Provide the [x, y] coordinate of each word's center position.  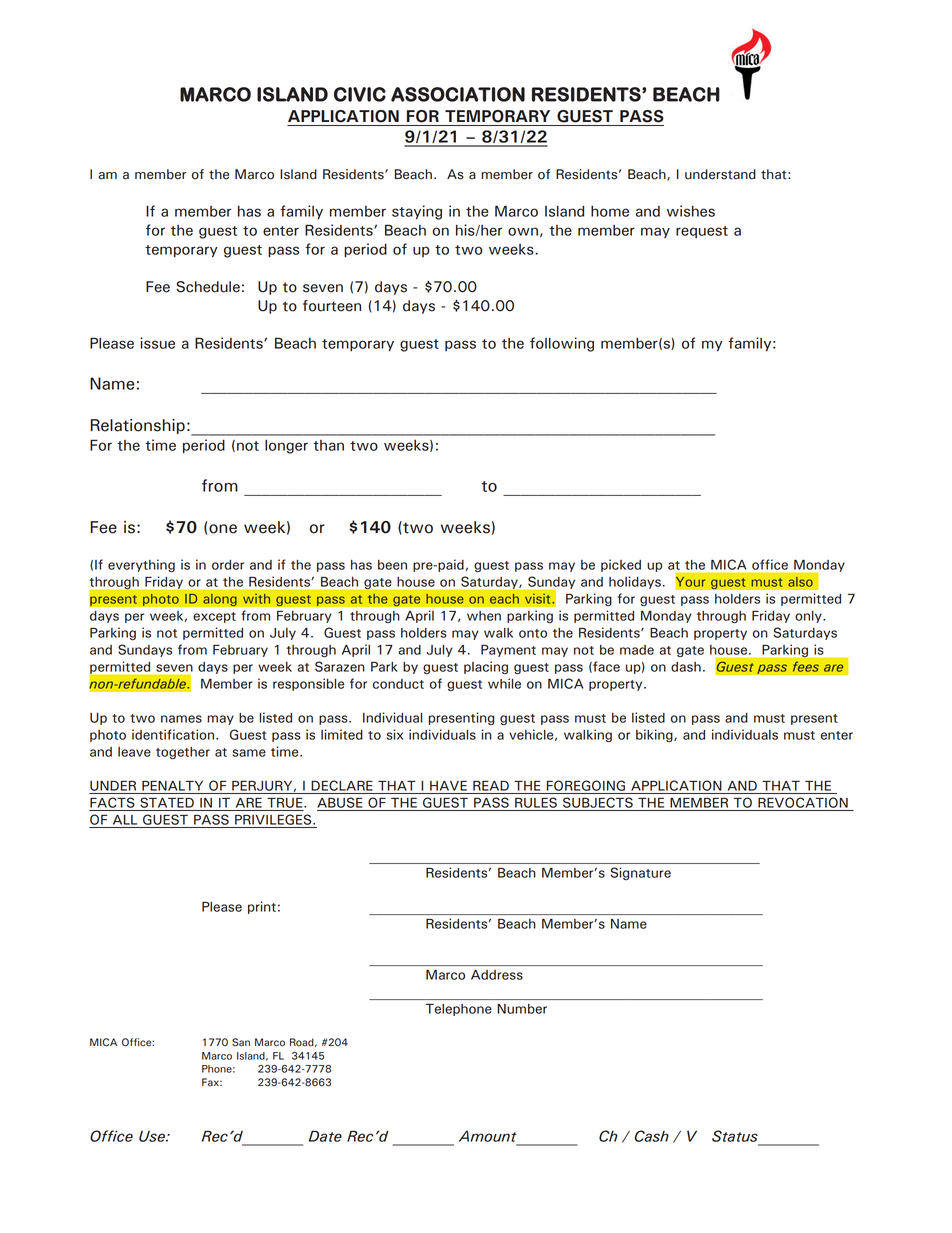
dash [686, 667]
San [241, 1042]
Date [325, 1136]
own [523, 231]
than [328, 445]
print [262, 907]
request [702, 232]
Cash [652, 1136]
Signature [641, 873]
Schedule [208, 287]
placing [486, 667]
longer [286, 447]
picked [621, 565]
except [214, 617]
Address [497, 975]
